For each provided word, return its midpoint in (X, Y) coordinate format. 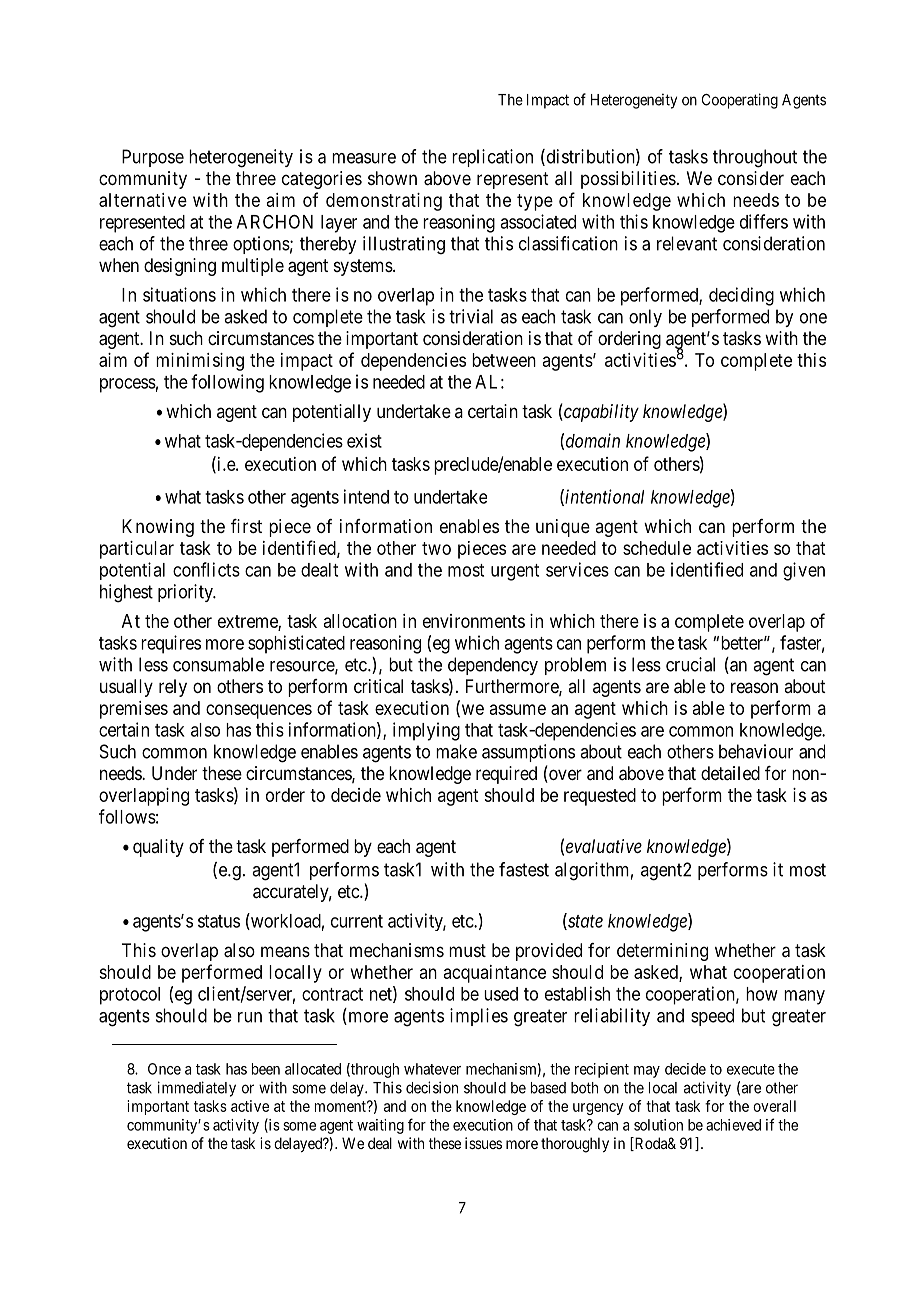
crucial (690, 664)
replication (492, 158)
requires (171, 644)
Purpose (153, 158)
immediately (197, 1089)
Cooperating (740, 101)
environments (474, 621)
